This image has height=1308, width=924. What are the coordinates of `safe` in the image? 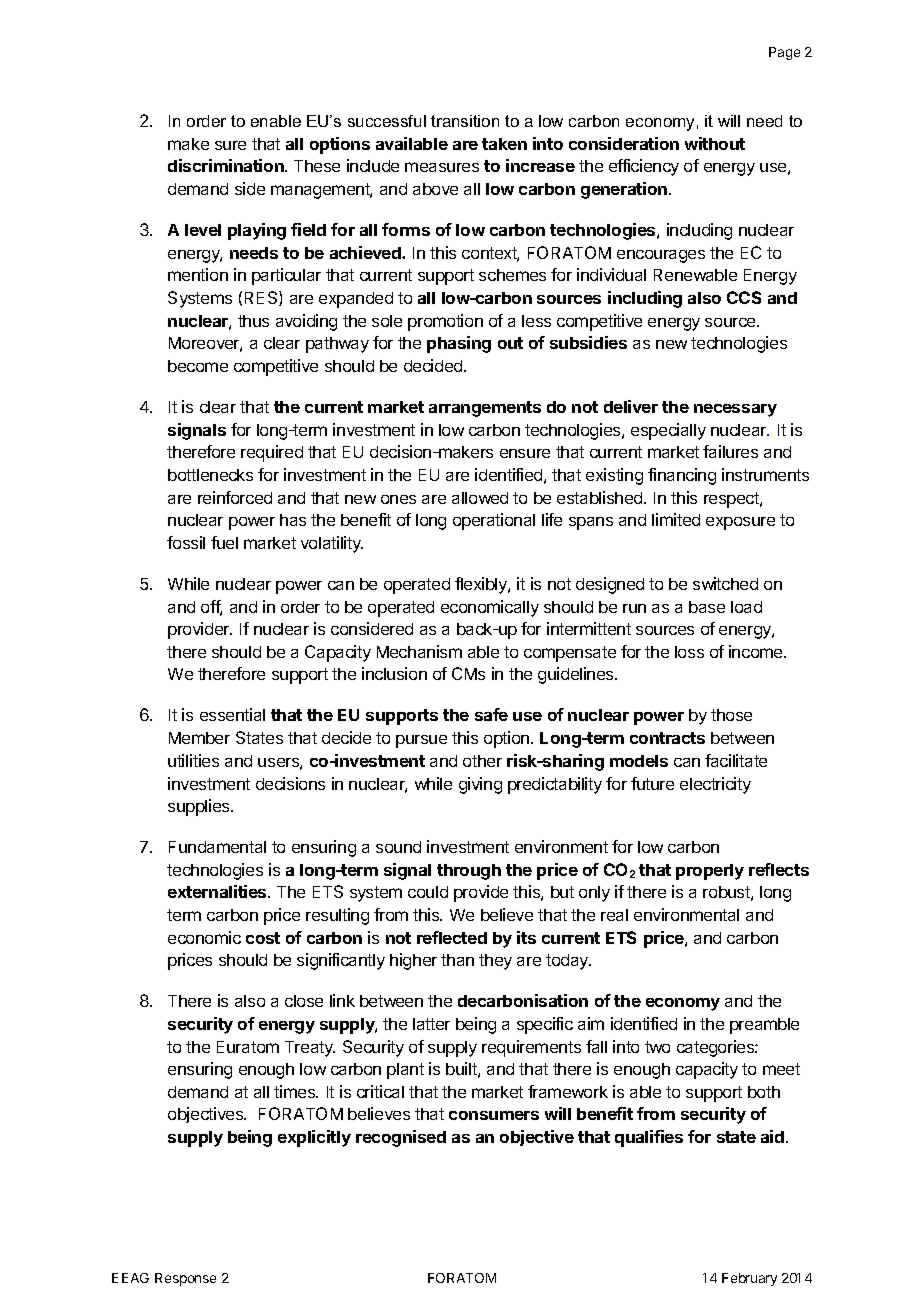 It's located at (491, 714).
